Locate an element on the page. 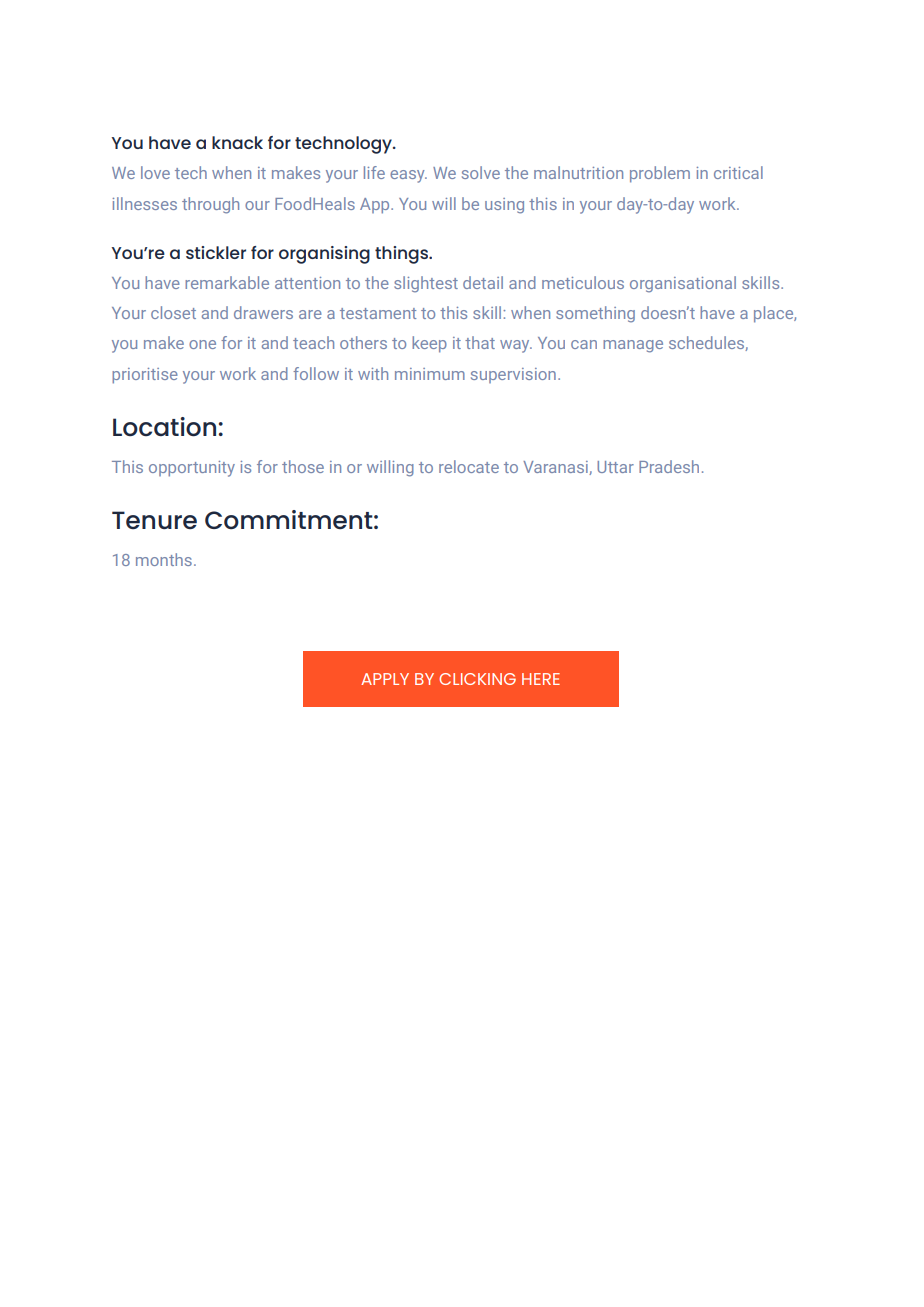 The height and width of the document is (1307, 924). knack is located at coordinates (237, 142).
